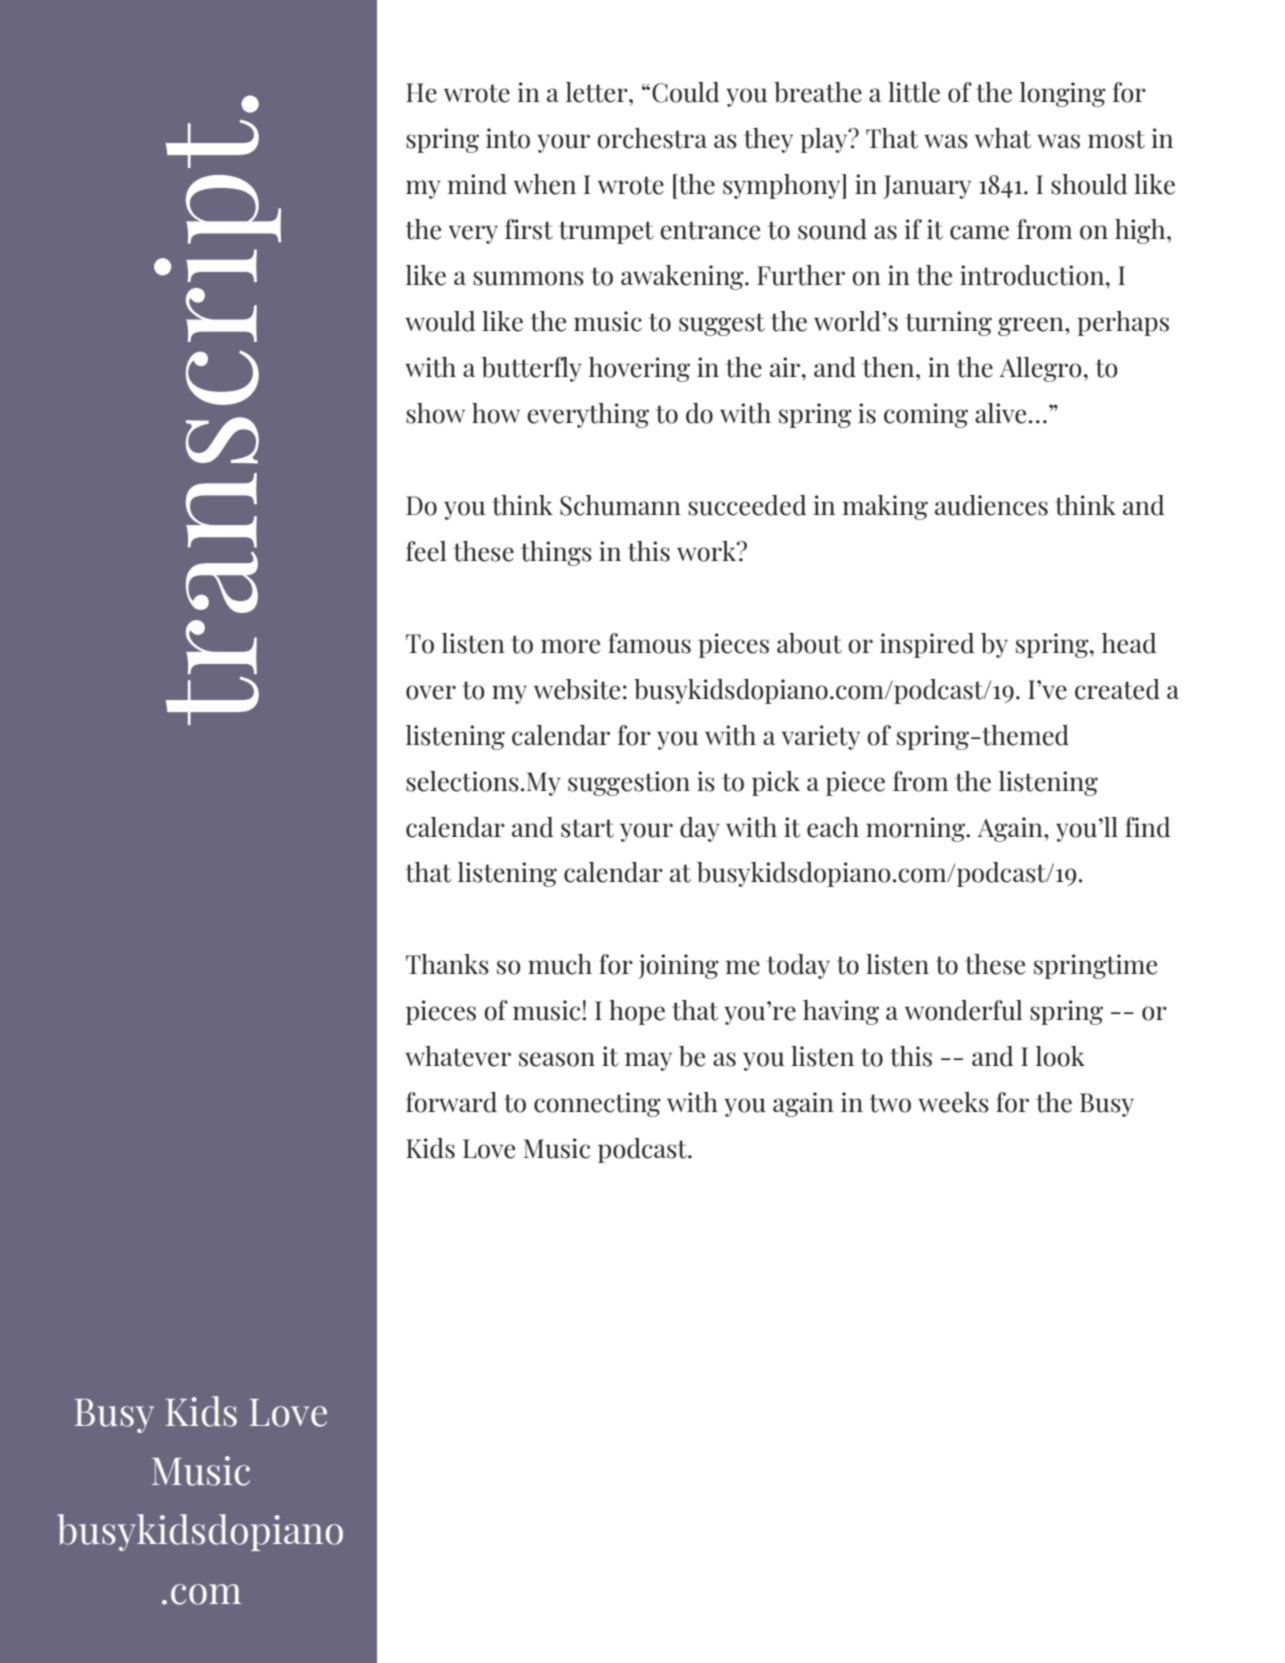 This document has height=1663, width=1285. Describe the element at coordinates (1129, 643) in the document. I see `head` at that location.
